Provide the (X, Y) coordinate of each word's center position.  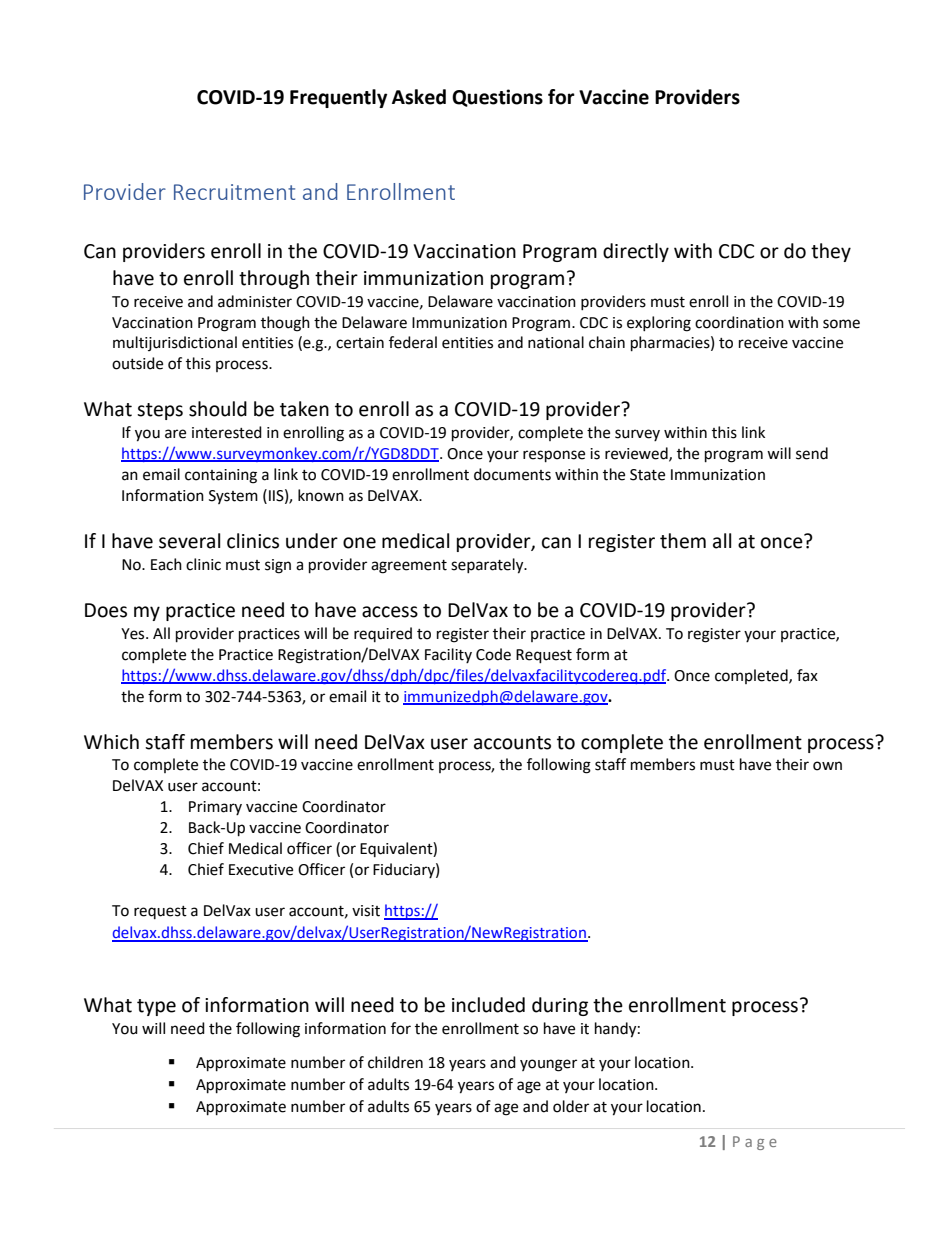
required (383, 634)
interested (227, 432)
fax (807, 675)
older (571, 1106)
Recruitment (234, 192)
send (812, 453)
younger (548, 1065)
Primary (215, 808)
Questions (497, 98)
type (156, 1007)
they (831, 252)
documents (512, 474)
